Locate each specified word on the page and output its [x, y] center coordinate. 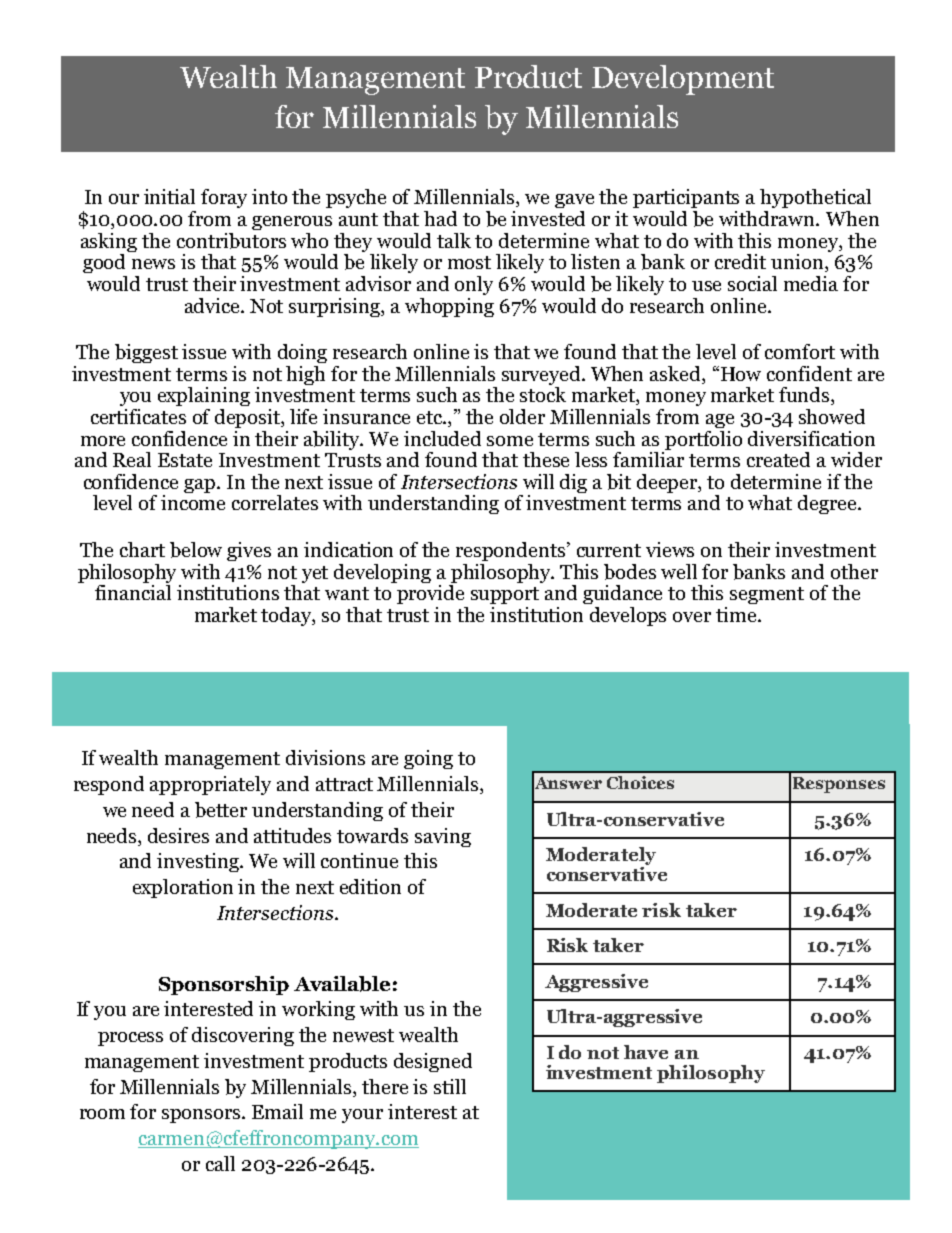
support [505, 595]
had [440, 218]
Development [683, 80]
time [737, 614]
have [646, 1052]
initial [169, 196]
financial [133, 591]
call [220, 1163]
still [450, 1086]
